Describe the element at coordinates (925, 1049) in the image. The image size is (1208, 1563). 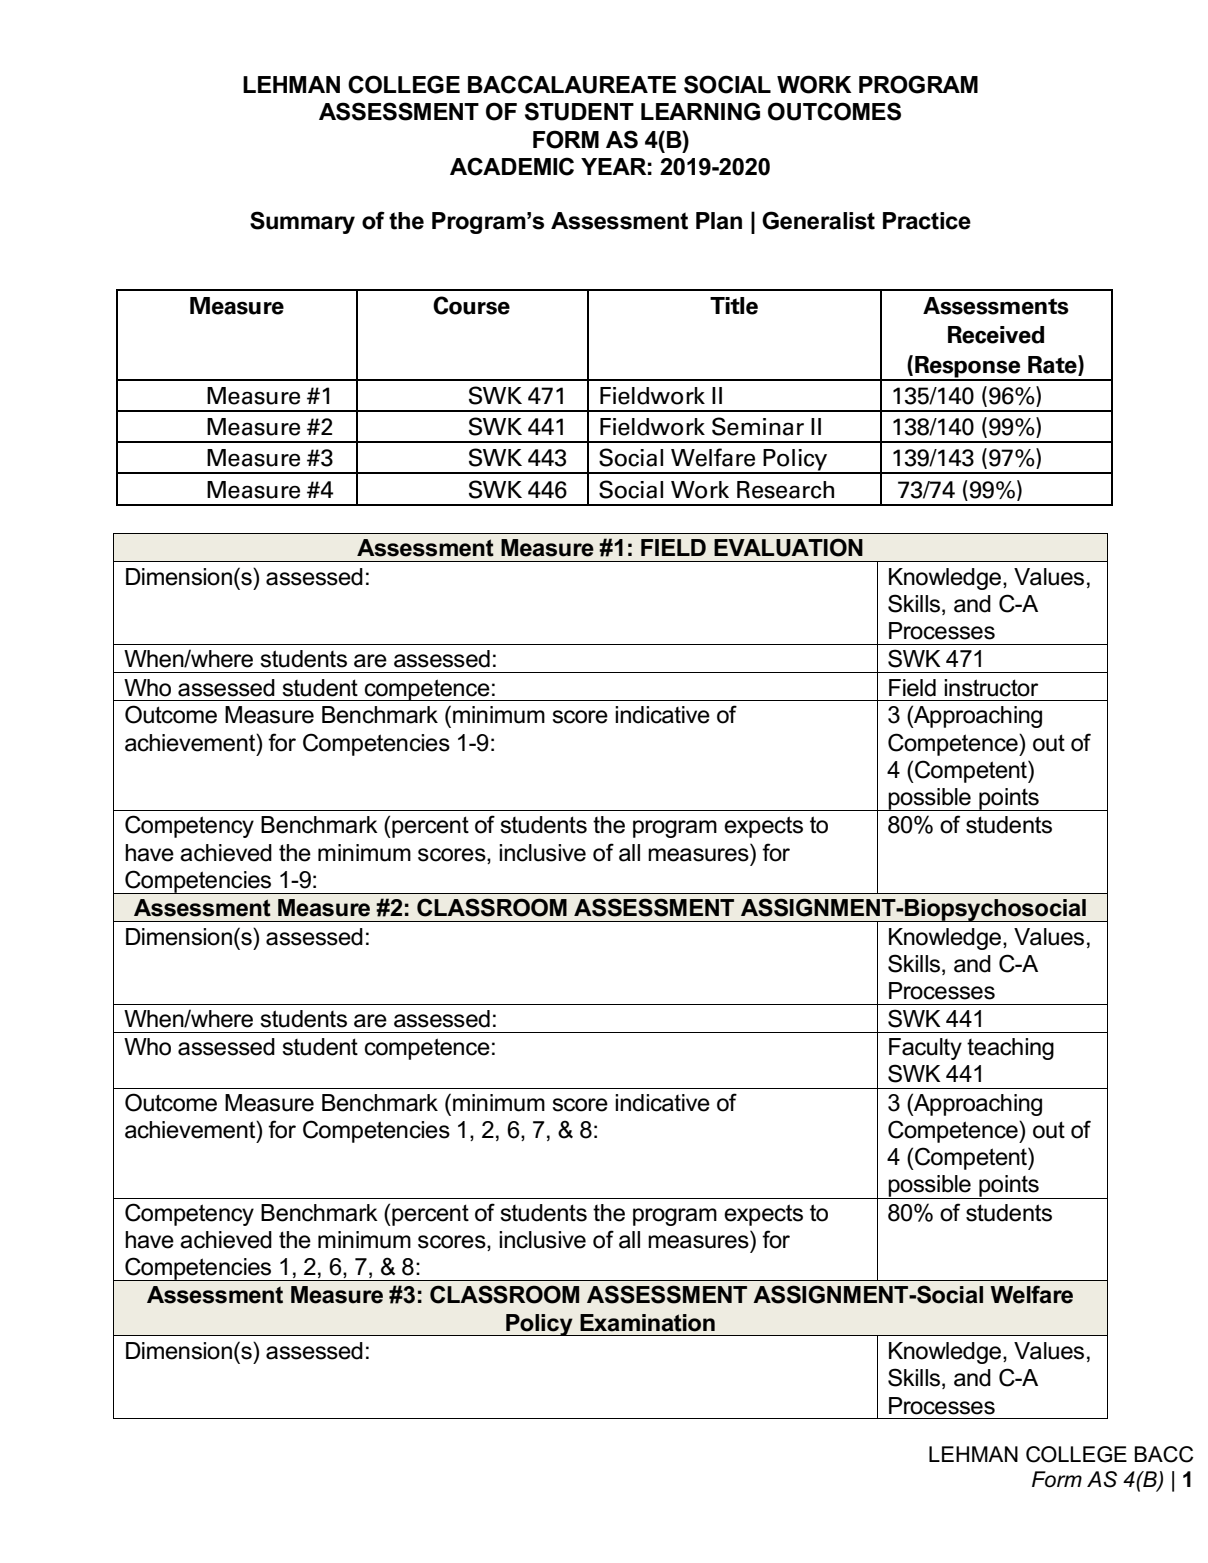
I see `Faculty` at that location.
